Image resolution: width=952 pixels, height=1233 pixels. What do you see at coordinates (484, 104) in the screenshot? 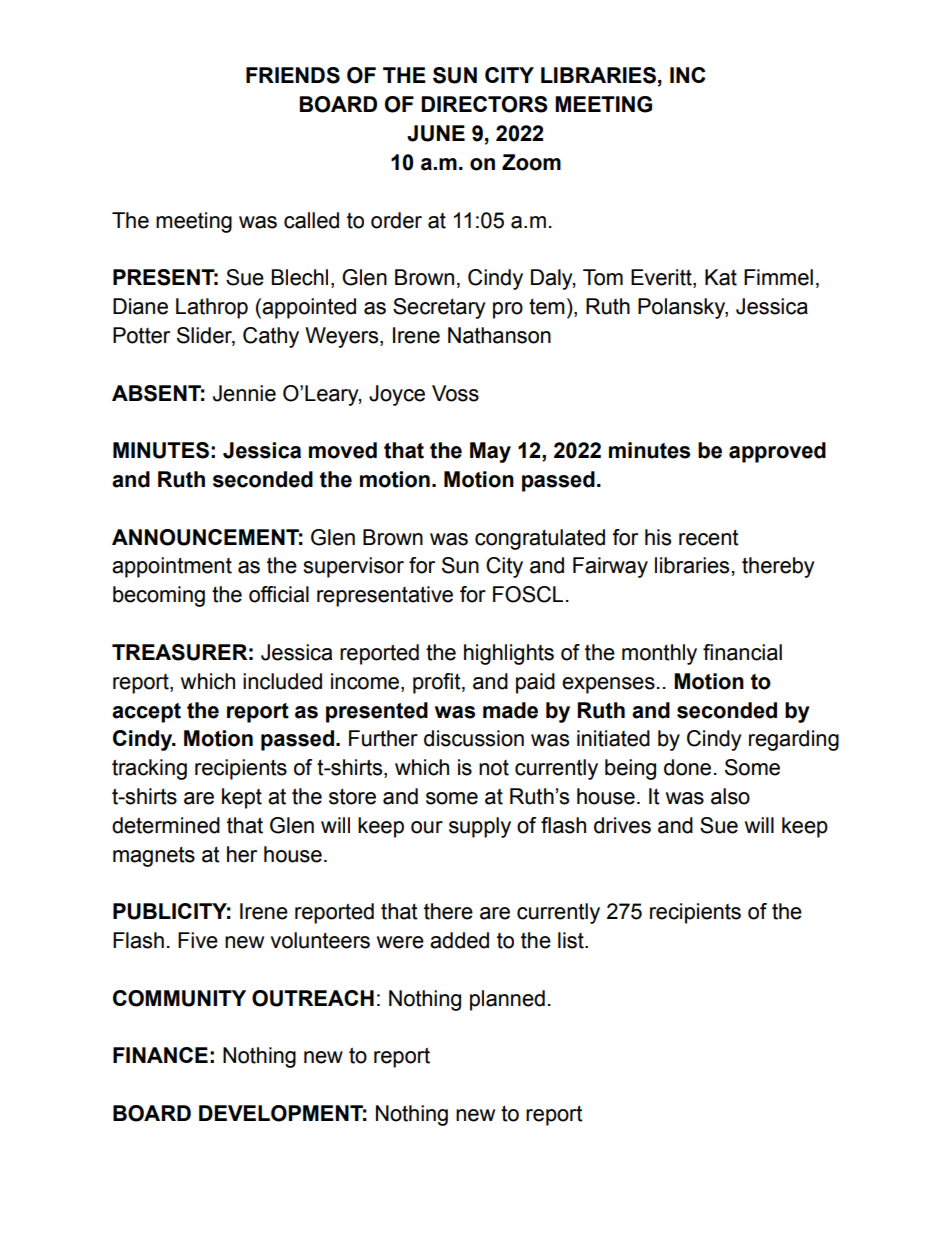
I see `DIRECTORS` at bounding box center [484, 104].
